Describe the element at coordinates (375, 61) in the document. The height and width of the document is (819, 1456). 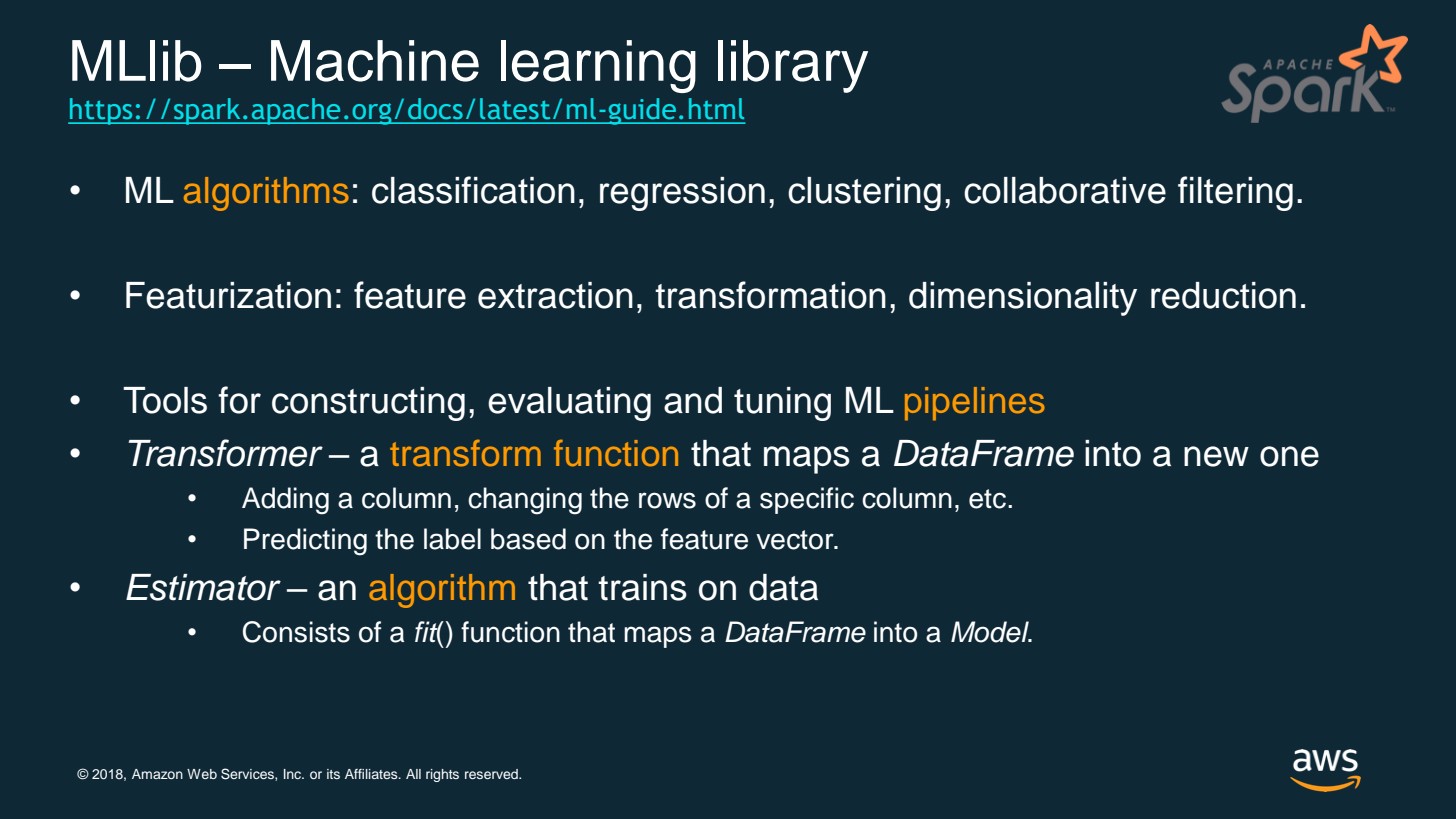
I see `Machine` at that location.
